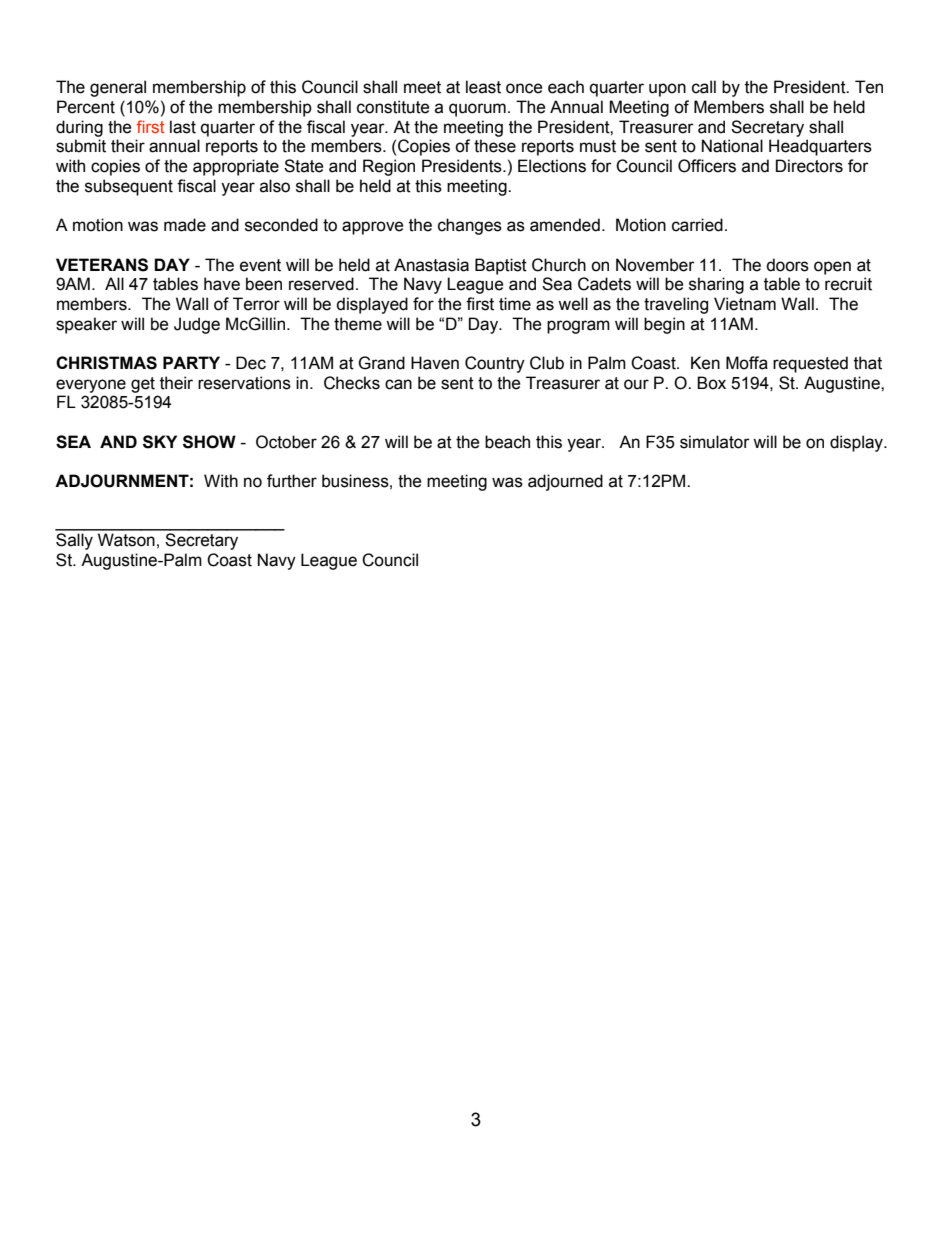 This page has width=952, height=1233. Describe the element at coordinates (704, 87) in the page. I see `call` at that location.
